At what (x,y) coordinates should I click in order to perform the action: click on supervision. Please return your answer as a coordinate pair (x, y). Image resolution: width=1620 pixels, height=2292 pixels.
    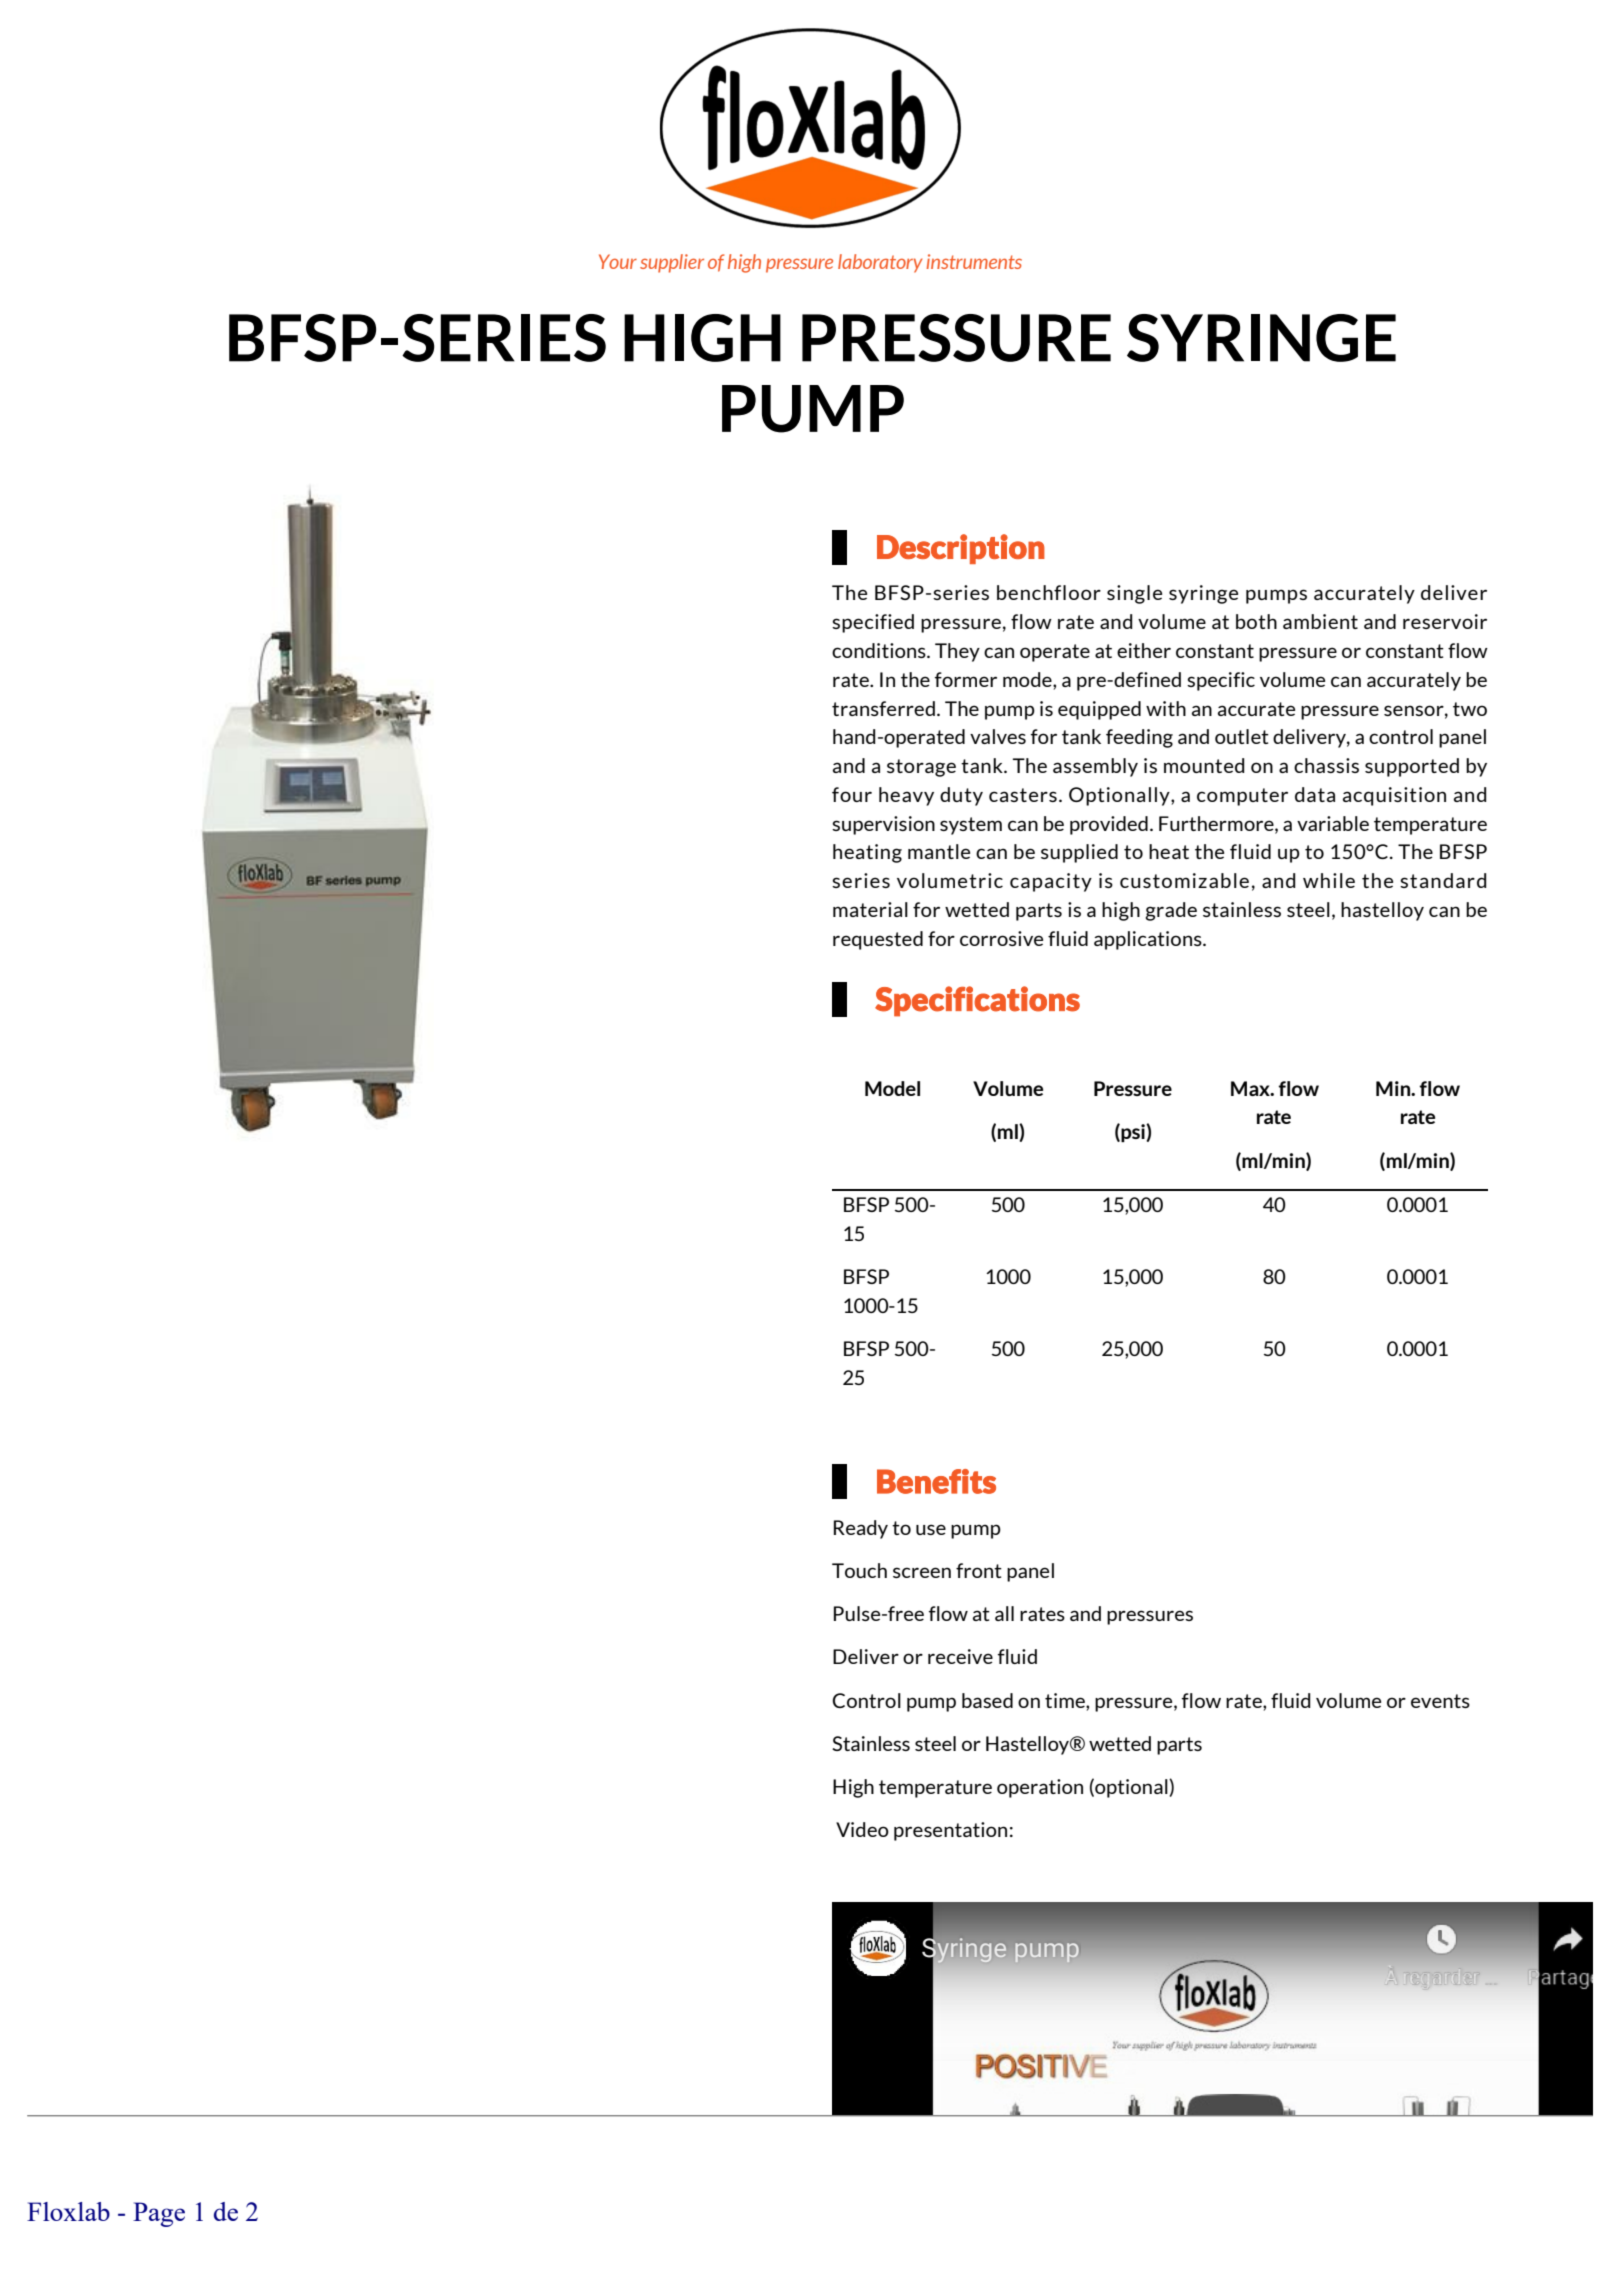
    Looking at the image, I should click on (883, 825).
